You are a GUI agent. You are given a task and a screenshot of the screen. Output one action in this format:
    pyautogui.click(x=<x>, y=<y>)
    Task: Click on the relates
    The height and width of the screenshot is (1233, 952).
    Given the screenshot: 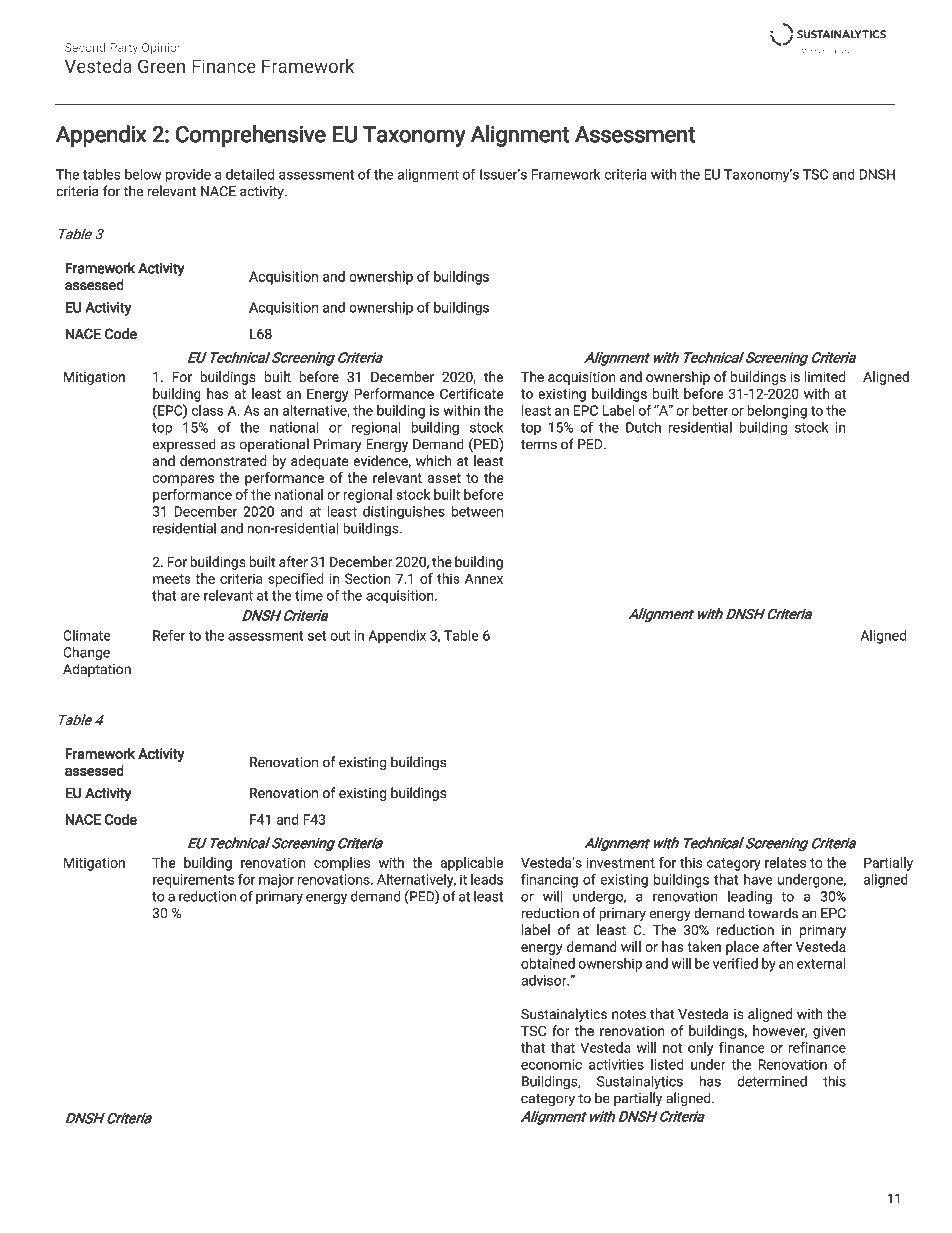 What is the action you would take?
    pyautogui.click(x=785, y=862)
